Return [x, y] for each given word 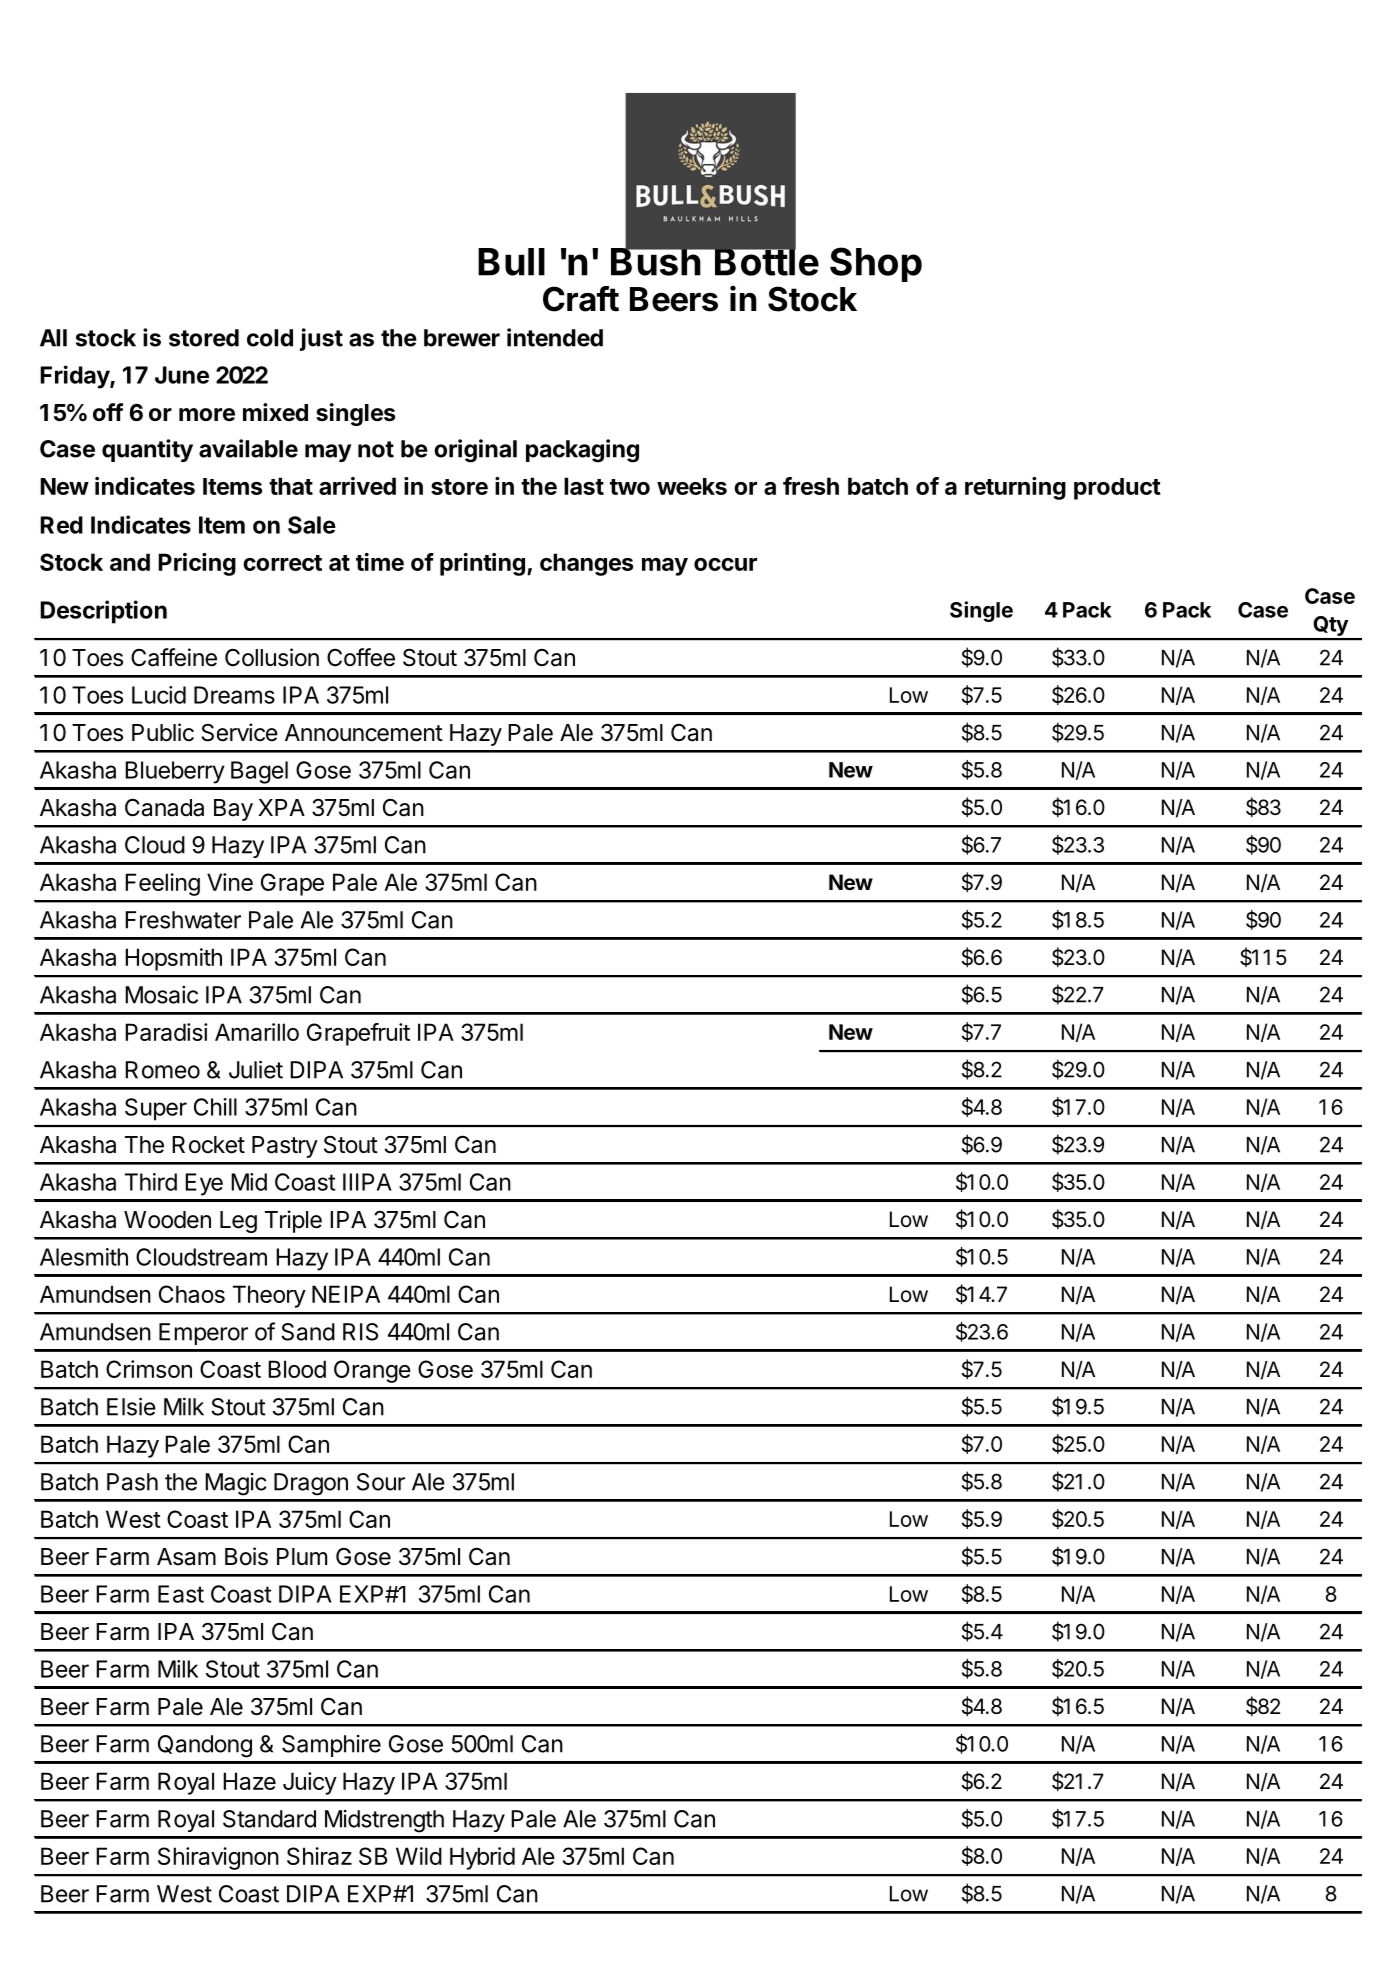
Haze [249, 1781]
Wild [419, 1856]
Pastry [285, 1147]
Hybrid [482, 1858]
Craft [581, 299]
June [182, 375]
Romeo [162, 1070]
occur [725, 564]
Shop [876, 264]
